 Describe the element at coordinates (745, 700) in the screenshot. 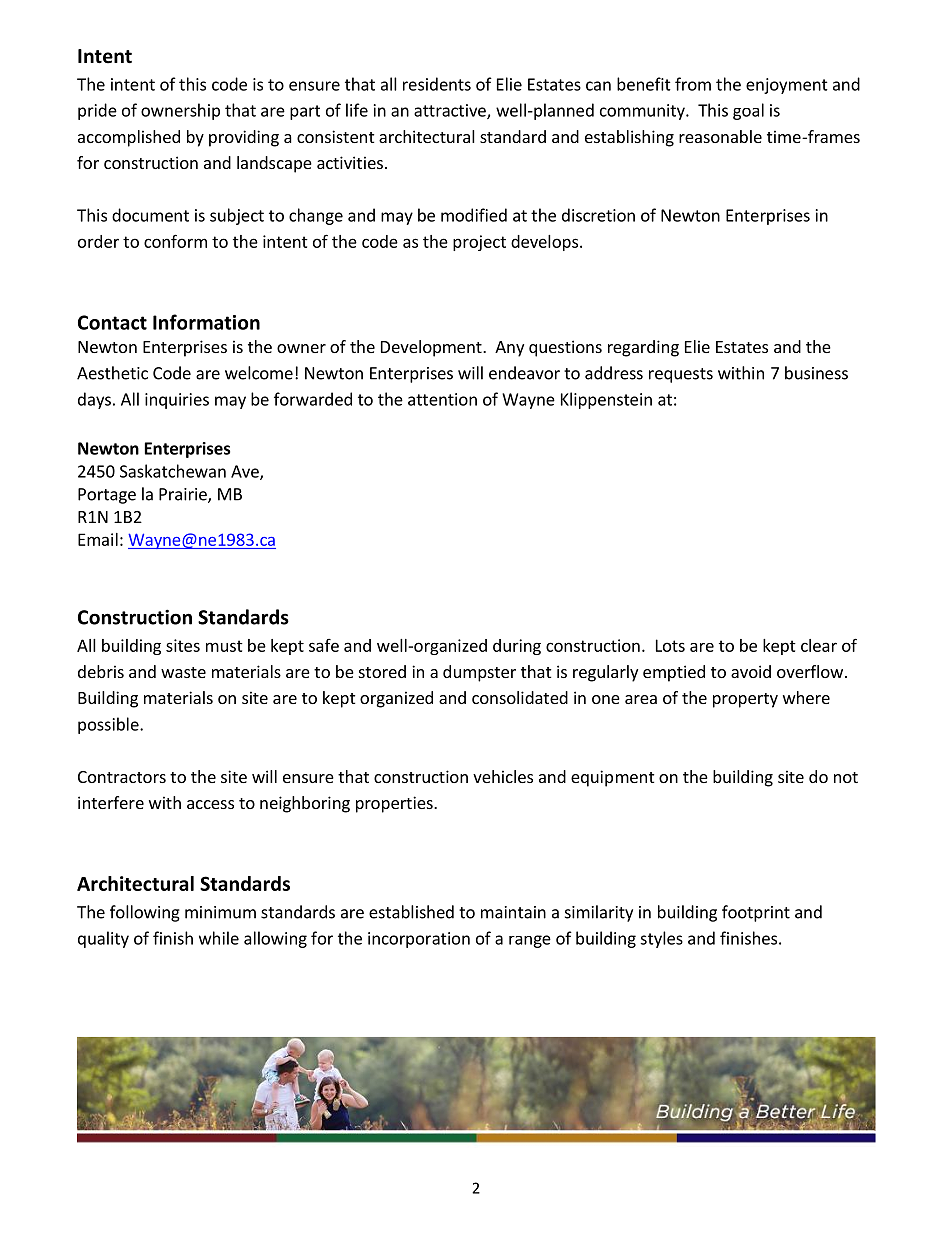

I see `property` at that location.
